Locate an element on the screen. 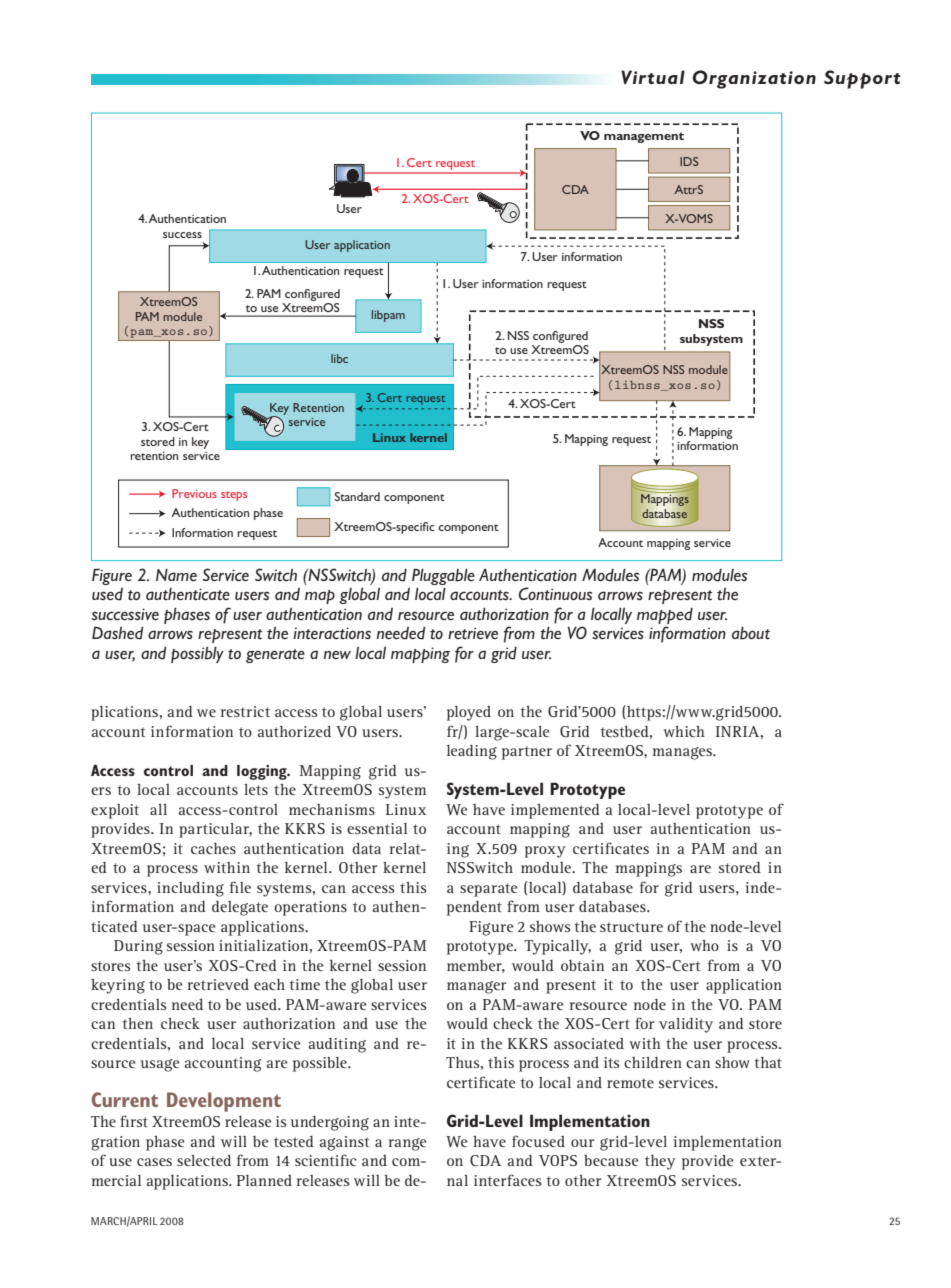 This screenshot has height=1288, width=951. IDS is located at coordinates (689, 161).
